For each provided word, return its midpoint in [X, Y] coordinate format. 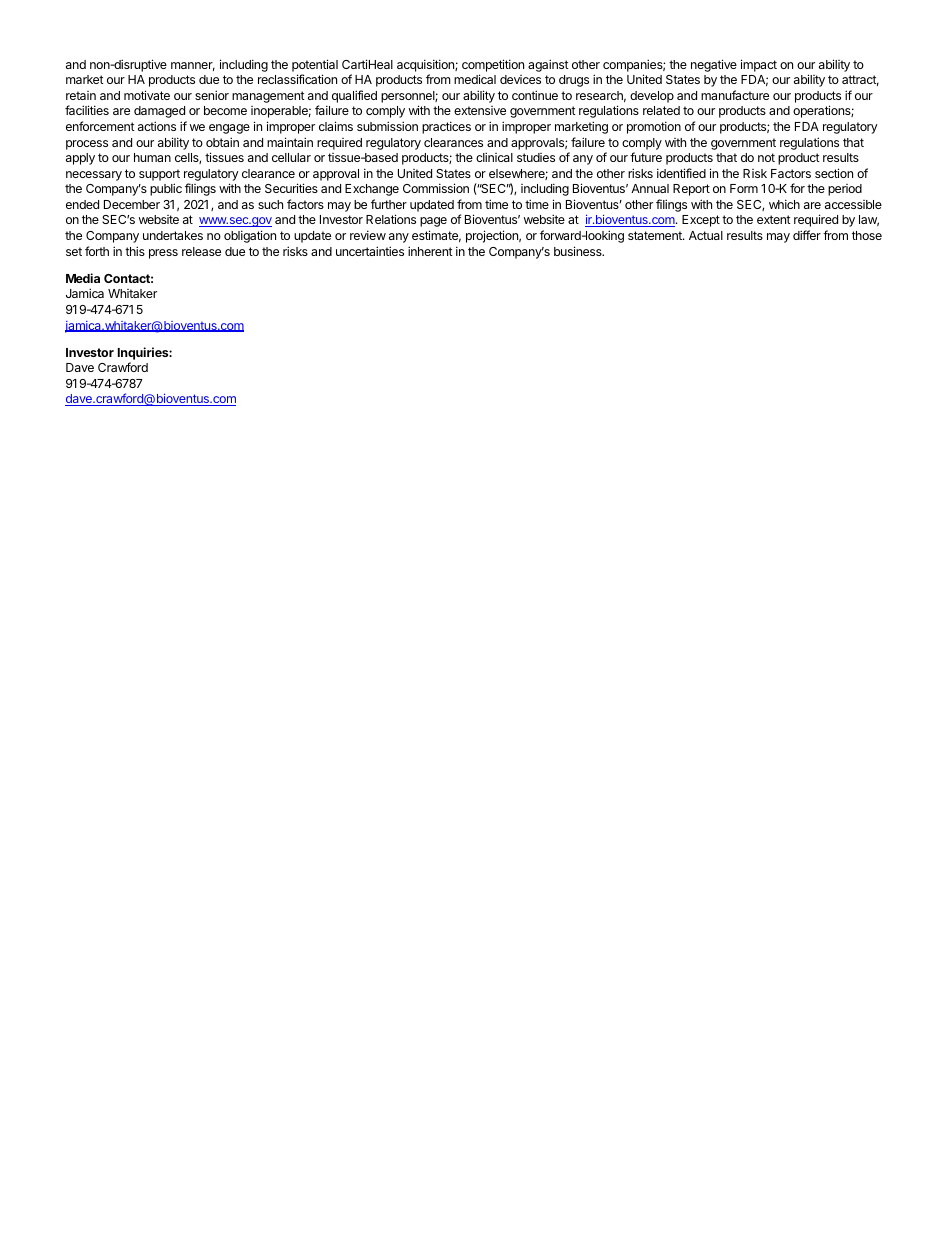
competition [493, 65]
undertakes [173, 235]
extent [774, 219]
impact [759, 65]
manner [193, 66]
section [834, 173]
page [433, 222]
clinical [494, 157]
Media [83, 278]
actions [157, 126]
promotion [654, 127]
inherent [430, 251]
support [159, 175]
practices [446, 127]
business [579, 251]
